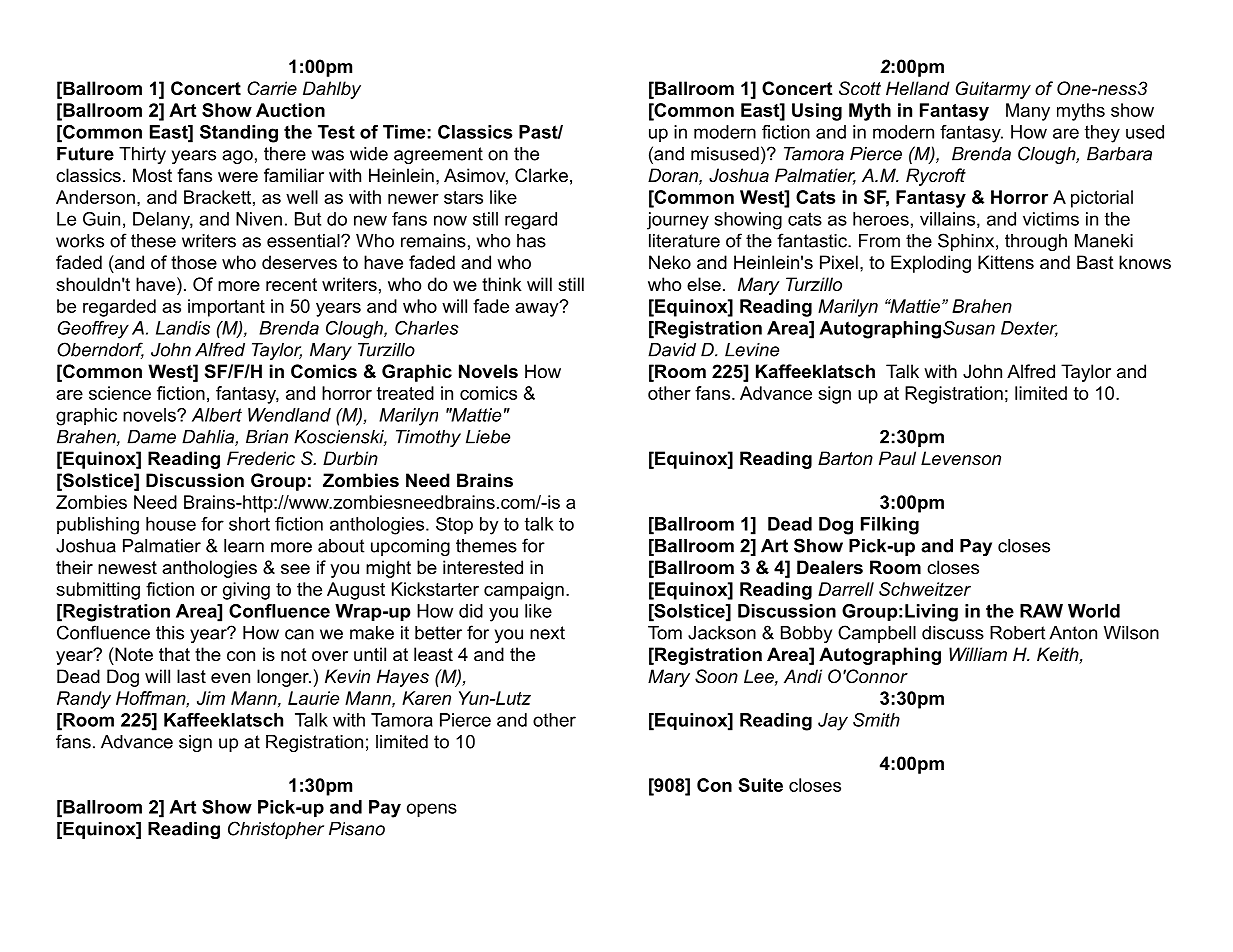 This screenshot has height=952, width=1233. What do you see at coordinates (897, 458) in the screenshot?
I see `Paul` at bounding box center [897, 458].
